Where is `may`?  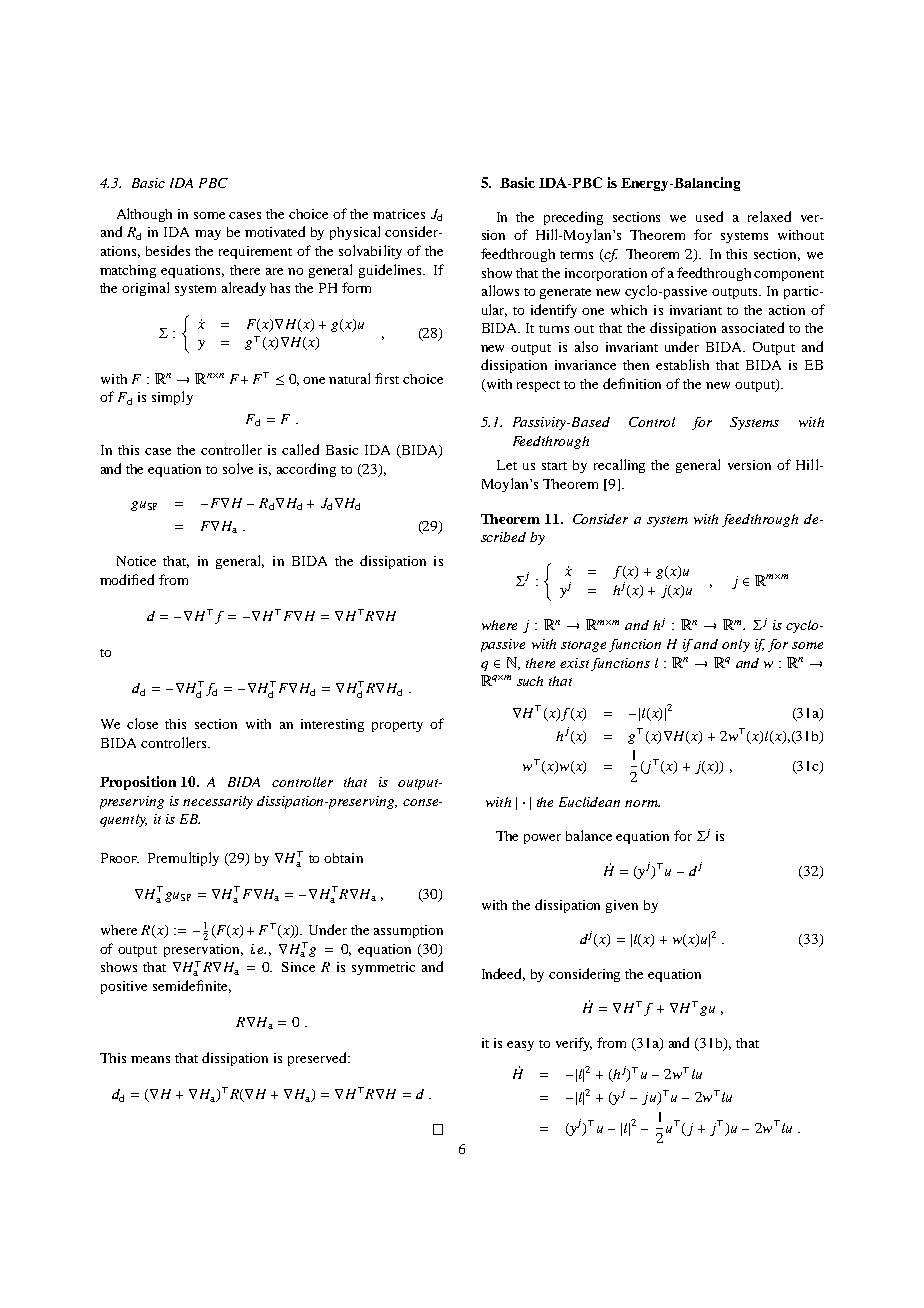 may is located at coordinates (208, 235).
